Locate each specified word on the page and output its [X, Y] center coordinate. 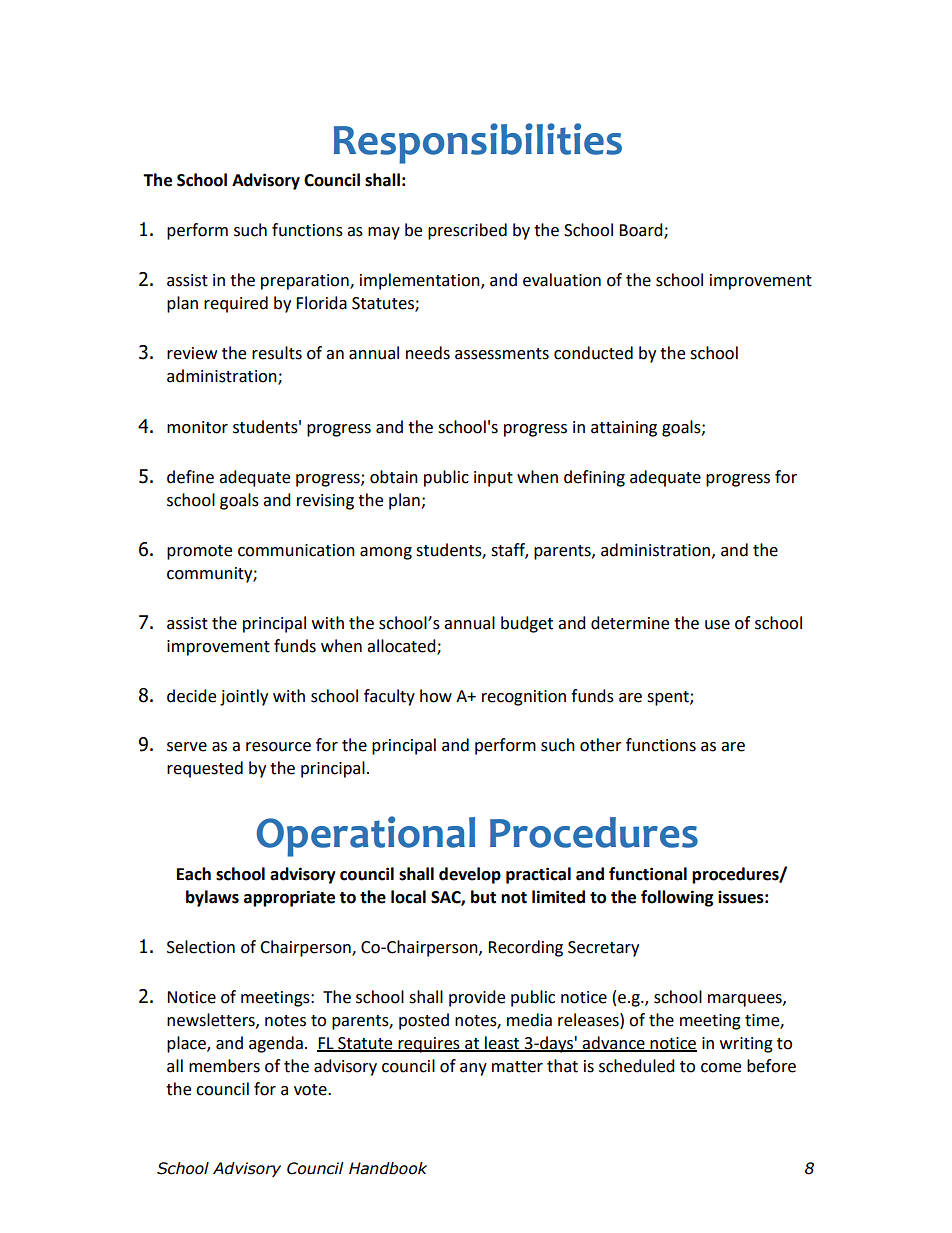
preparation [306, 282]
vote [311, 1090]
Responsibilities [478, 143]
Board [642, 231]
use [717, 625]
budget [527, 624]
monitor [197, 427]
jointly [244, 697]
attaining [624, 429]
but [483, 897]
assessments [502, 354]
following [677, 898]
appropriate [289, 898]
